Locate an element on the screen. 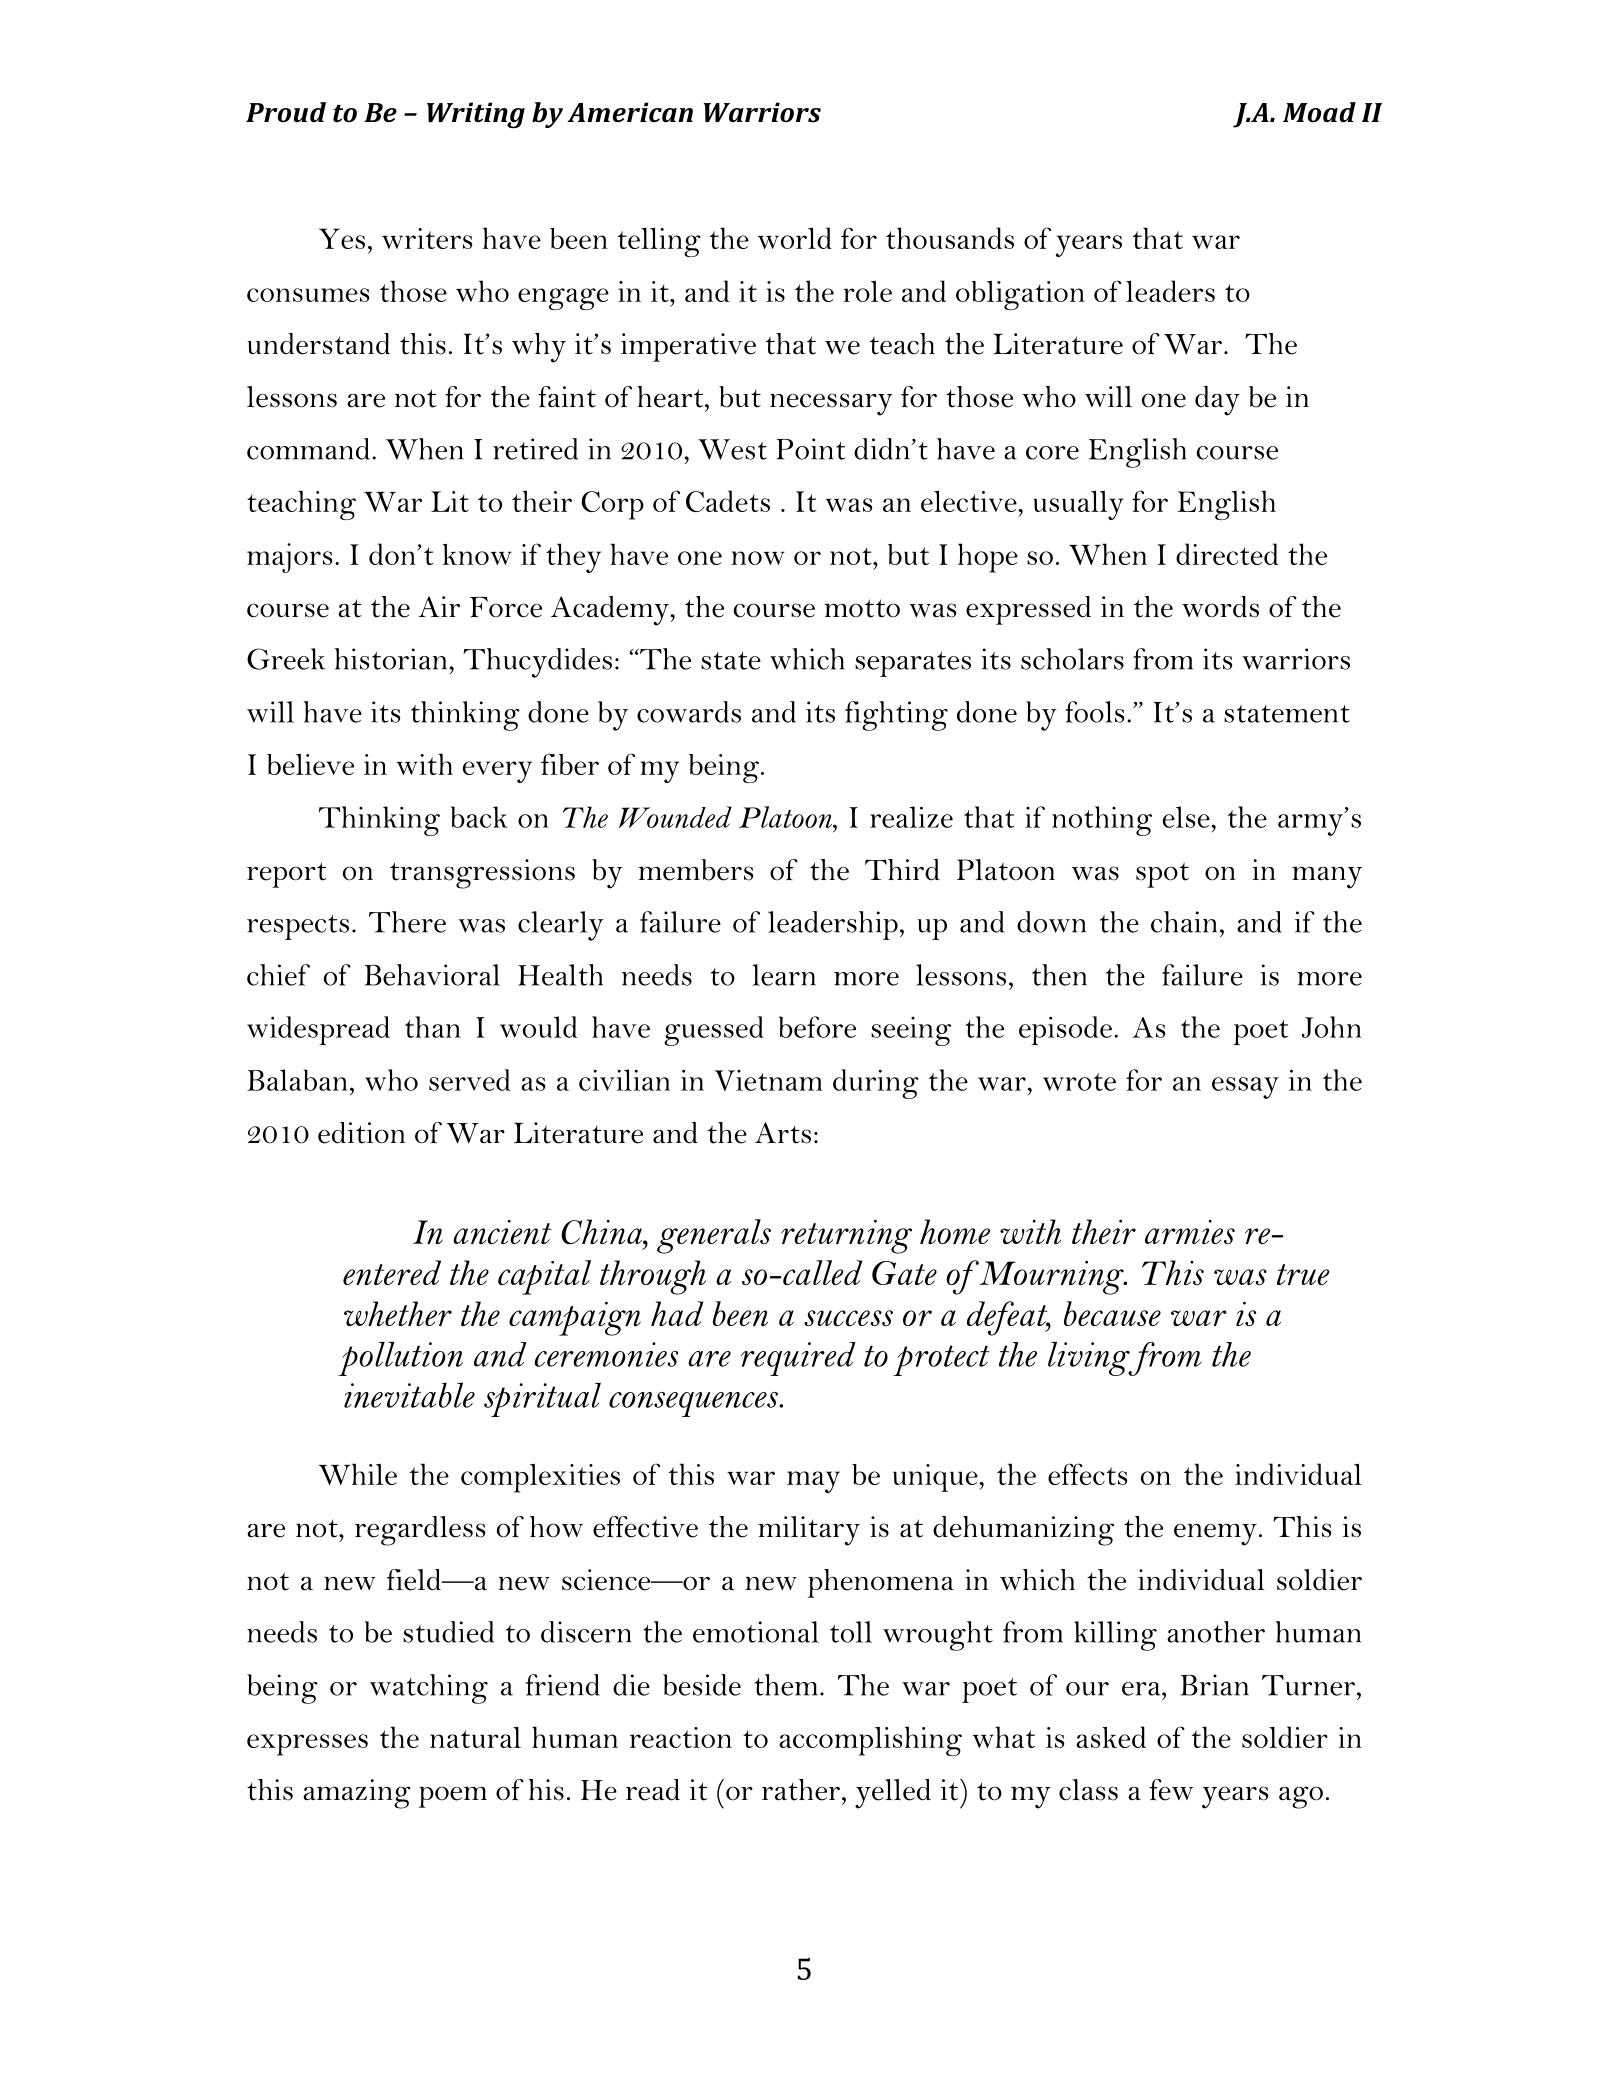  natural is located at coordinates (475, 1737).
